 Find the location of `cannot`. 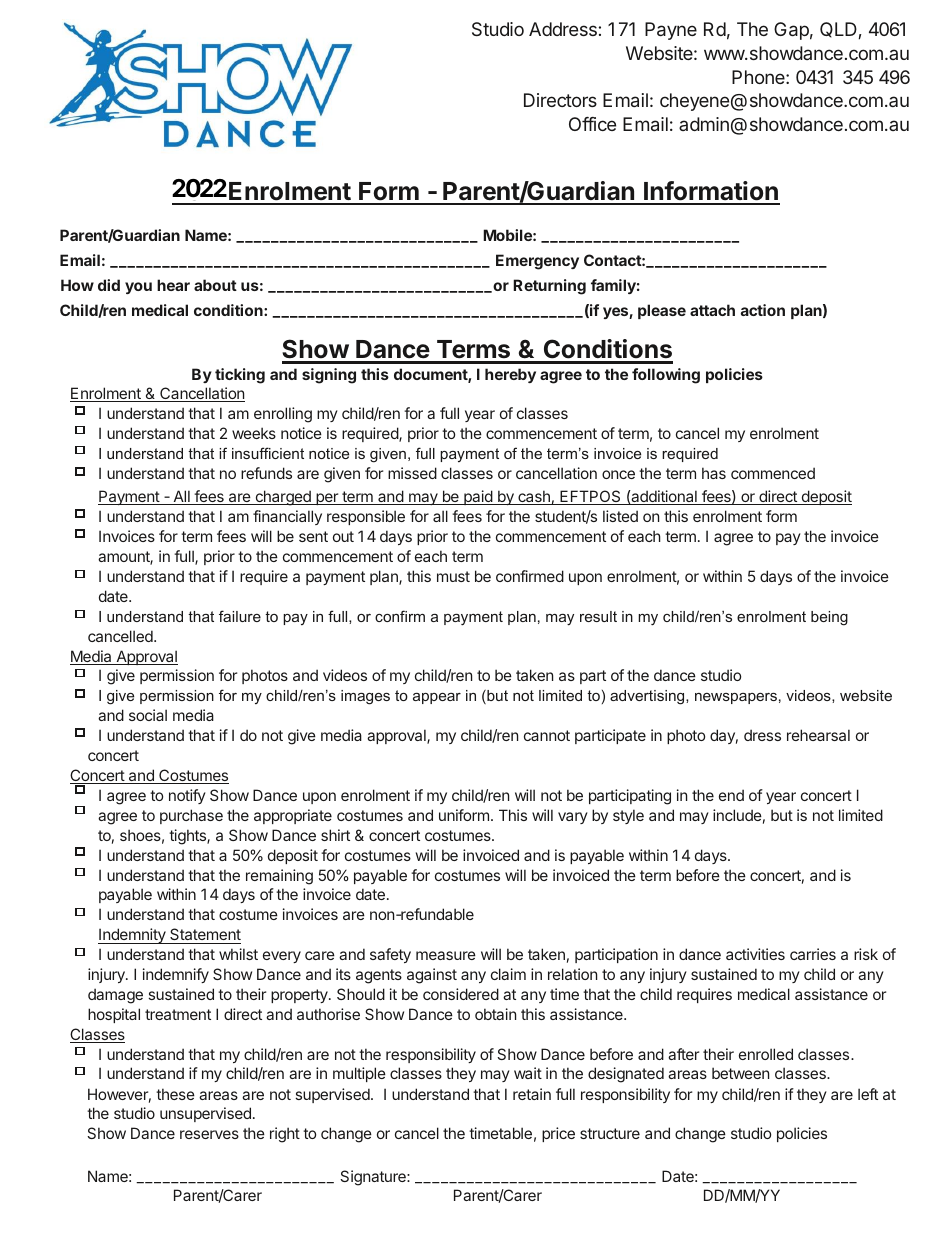

cannot is located at coordinates (547, 735).
